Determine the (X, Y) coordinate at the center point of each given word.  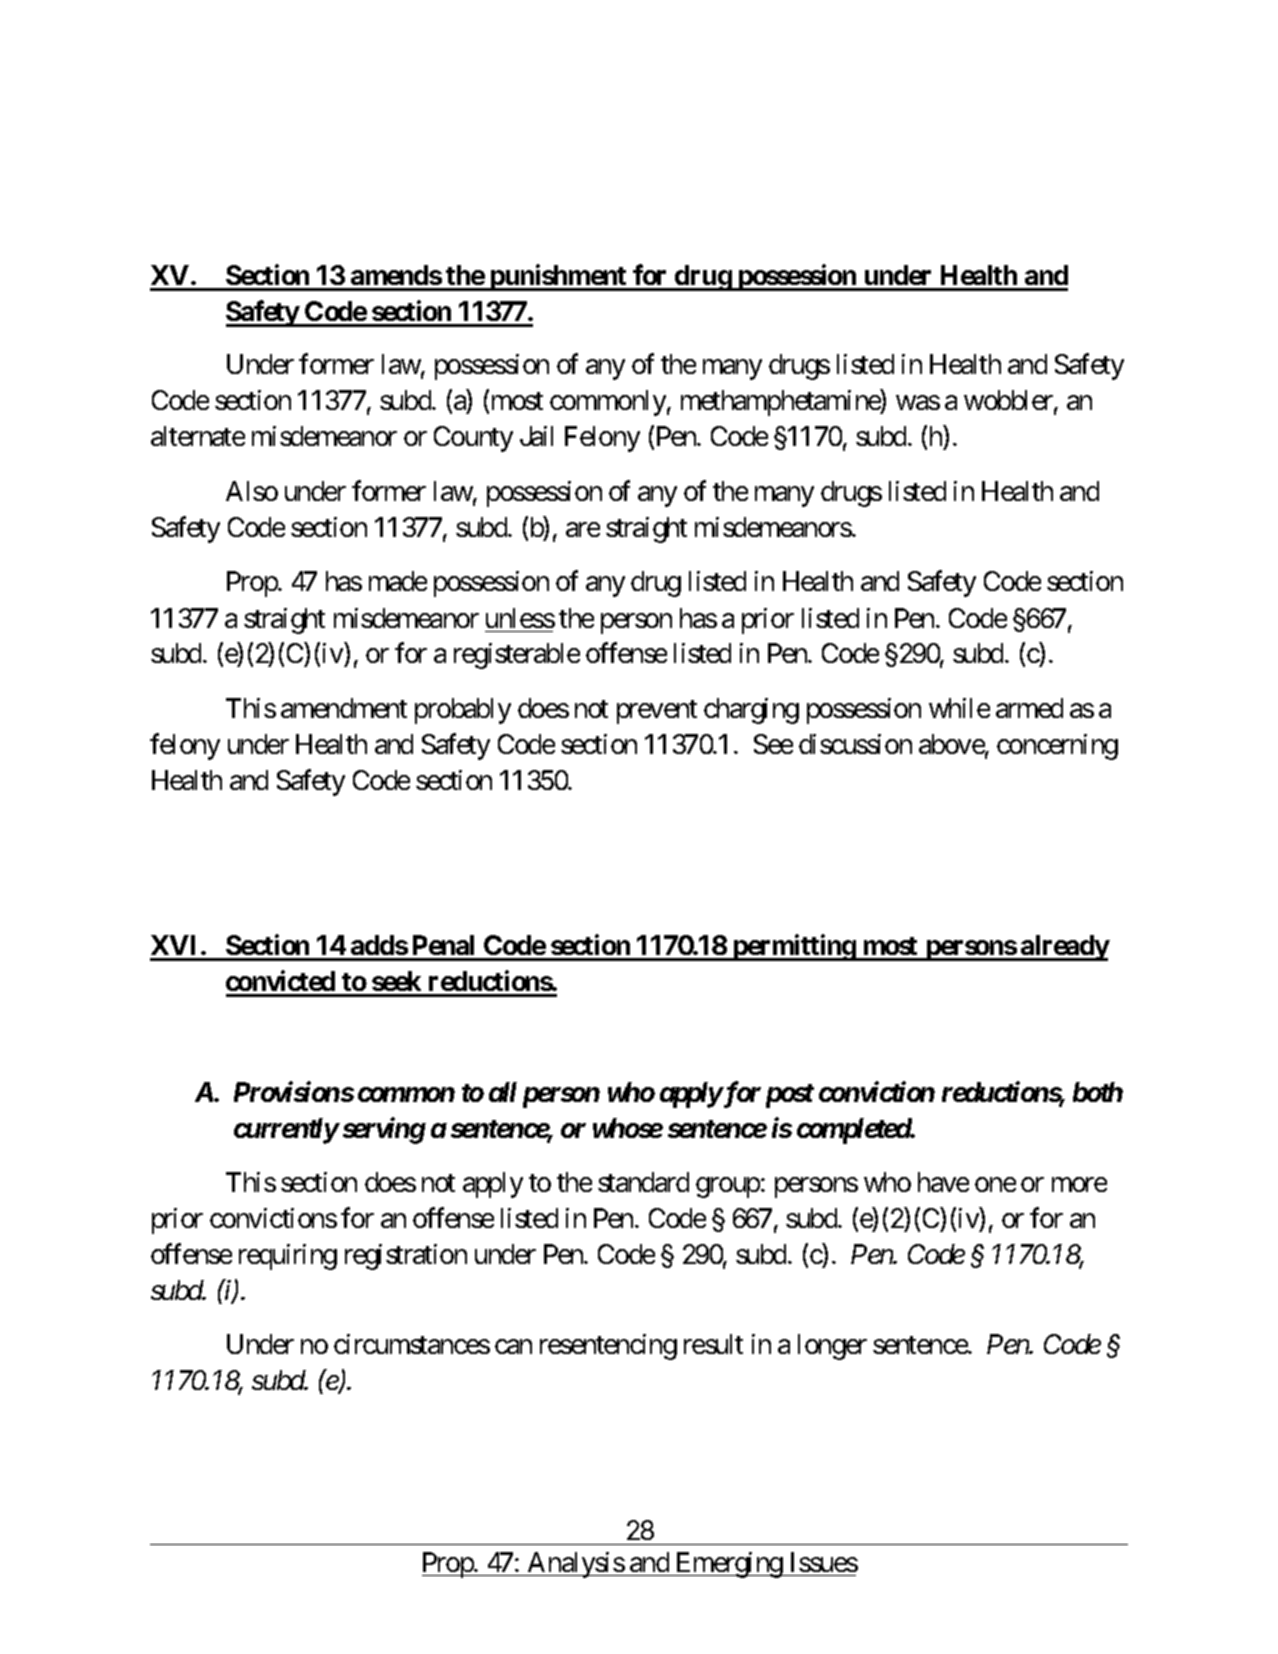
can (513, 1347)
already (1064, 948)
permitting (793, 947)
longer (832, 1347)
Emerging (729, 1565)
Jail (536, 436)
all (503, 1092)
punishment (558, 277)
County (473, 439)
